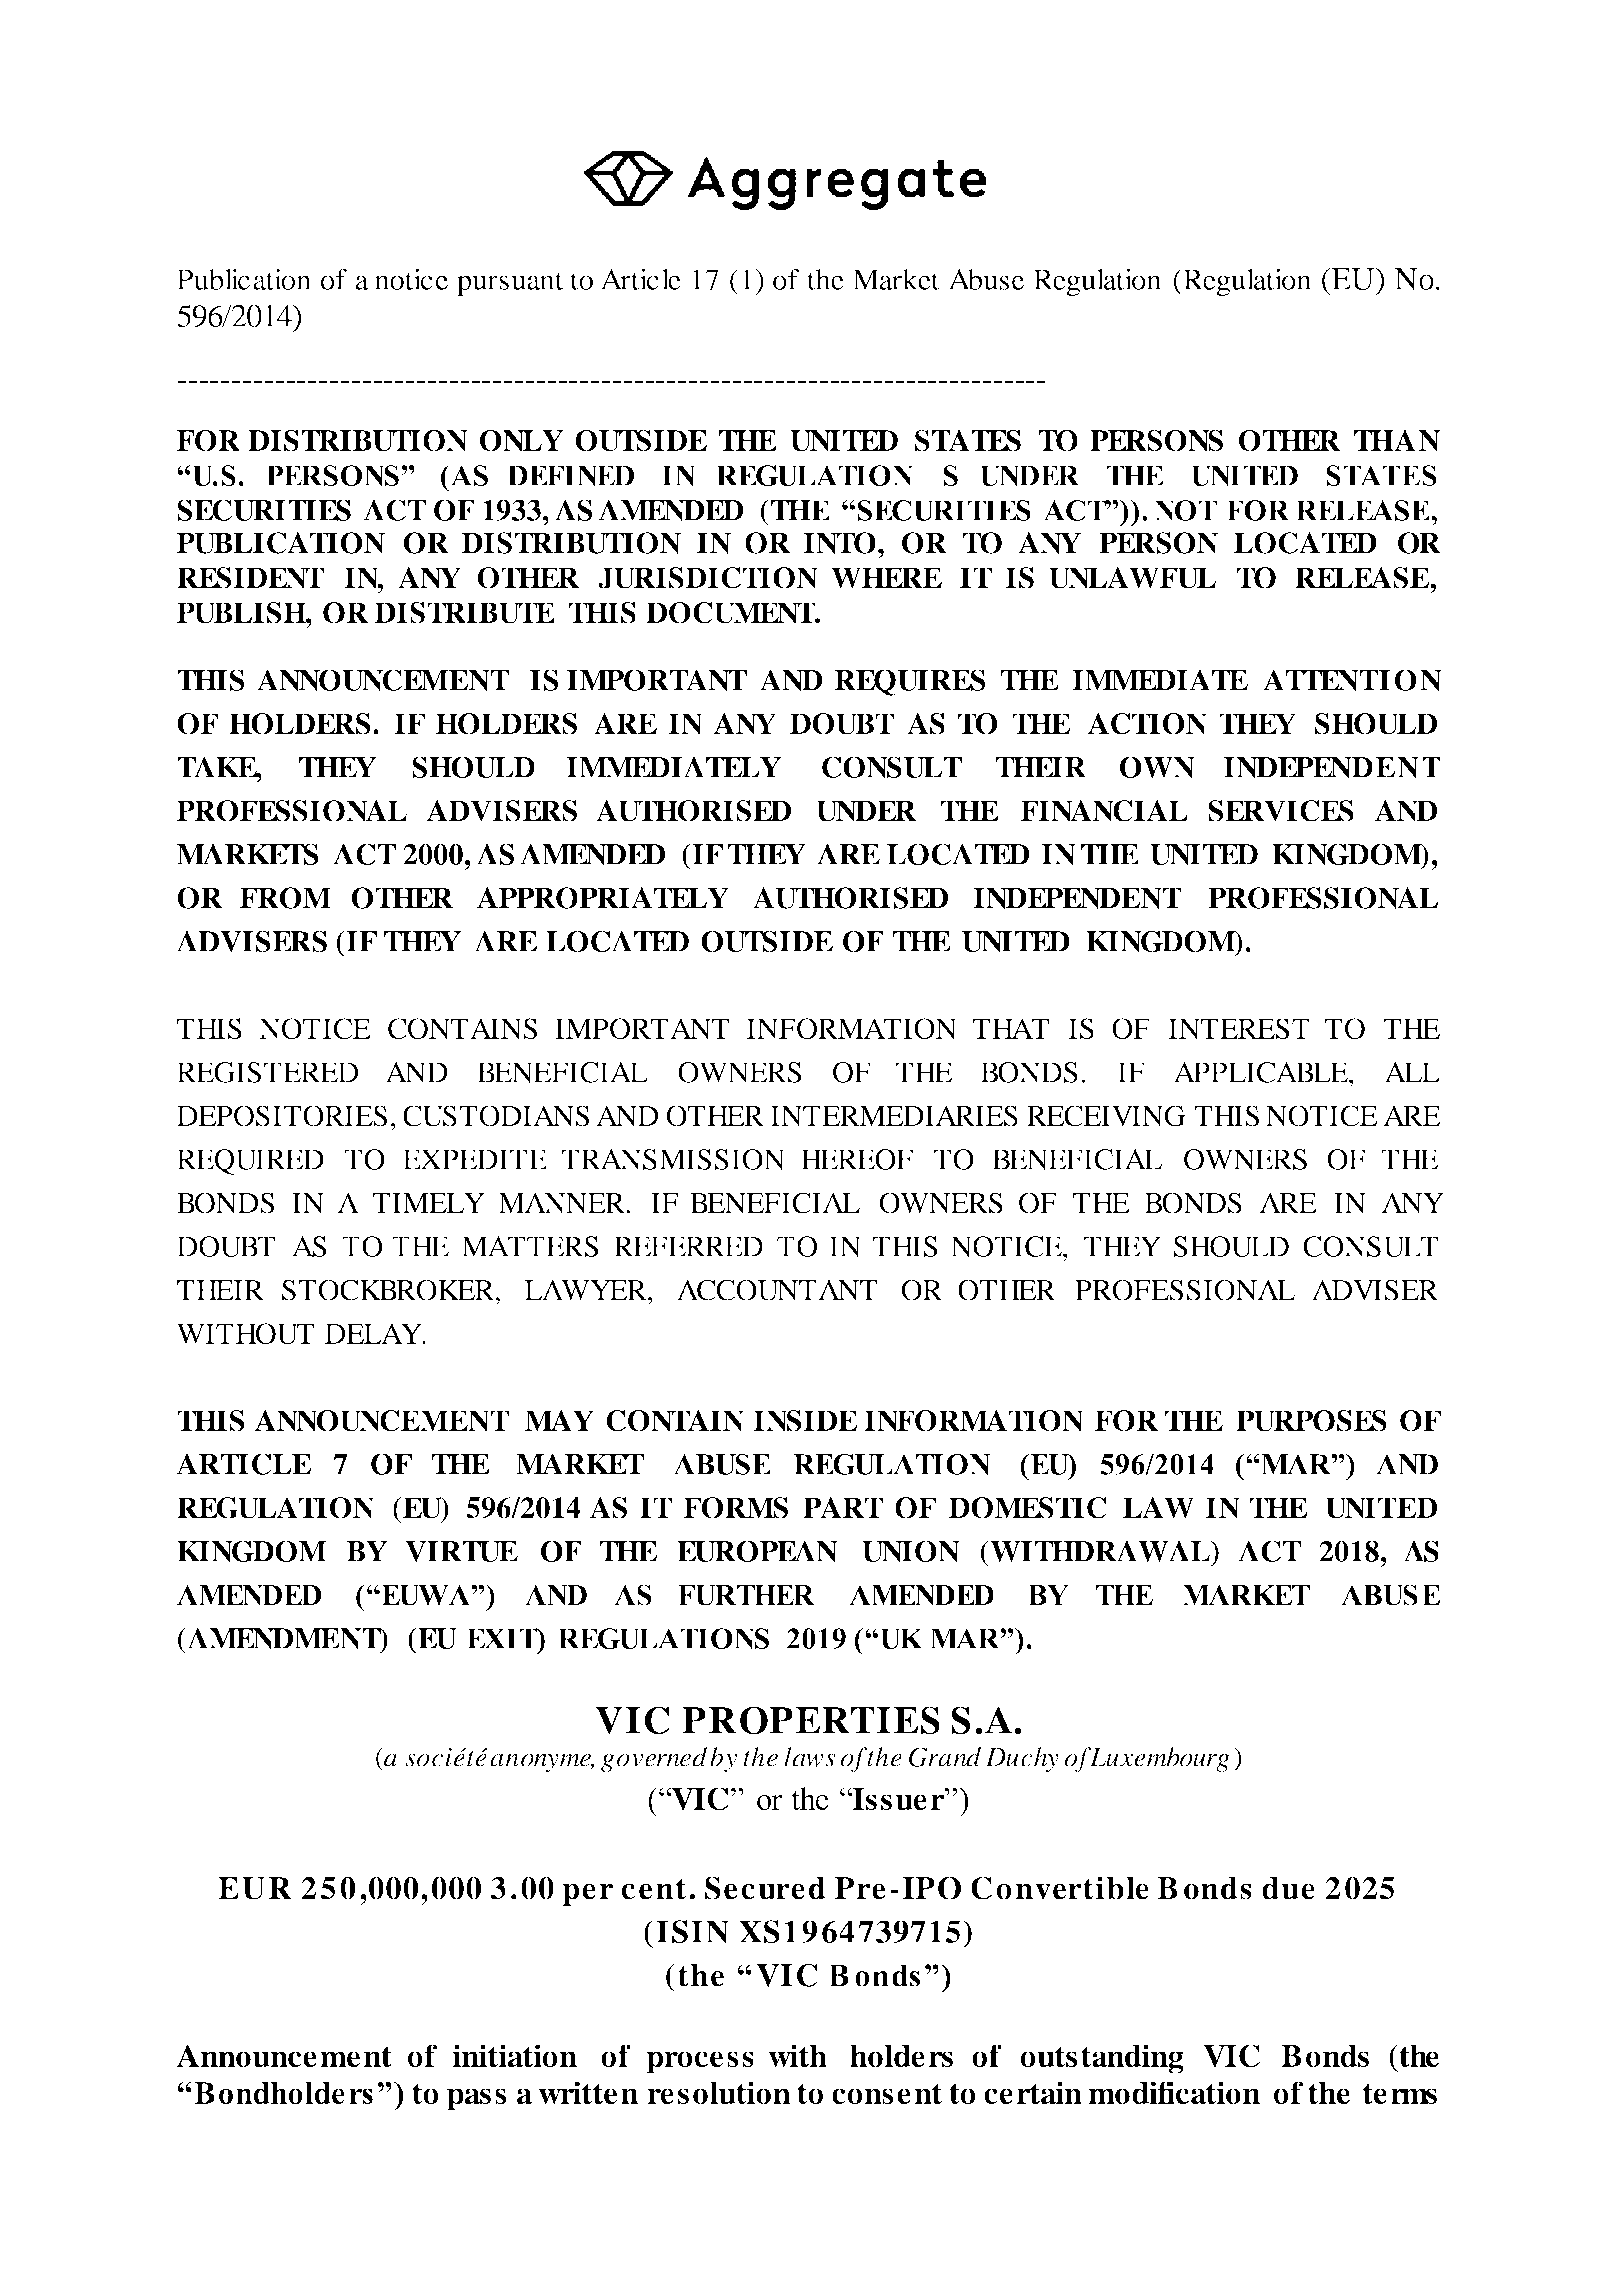  I want to click on pursuant, so click(510, 284).
